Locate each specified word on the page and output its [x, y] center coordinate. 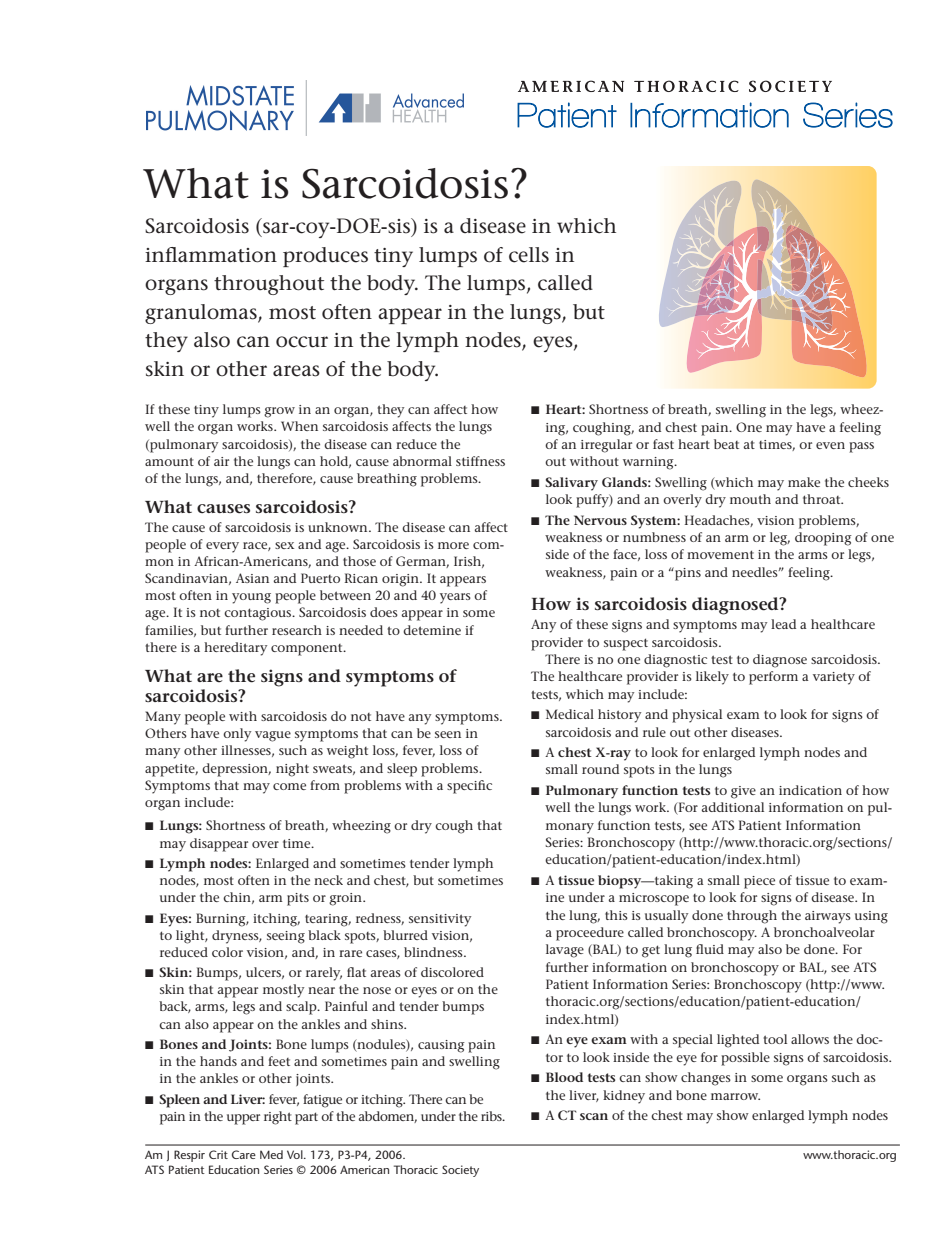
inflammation [211, 255]
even [830, 445]
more [453, 545]
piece [759, 882]
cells [529, 255]
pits [298, 899]
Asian [252, 578]
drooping [823, 539]
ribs [492, 1116]
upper [243, 1119]
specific [469, 787]
